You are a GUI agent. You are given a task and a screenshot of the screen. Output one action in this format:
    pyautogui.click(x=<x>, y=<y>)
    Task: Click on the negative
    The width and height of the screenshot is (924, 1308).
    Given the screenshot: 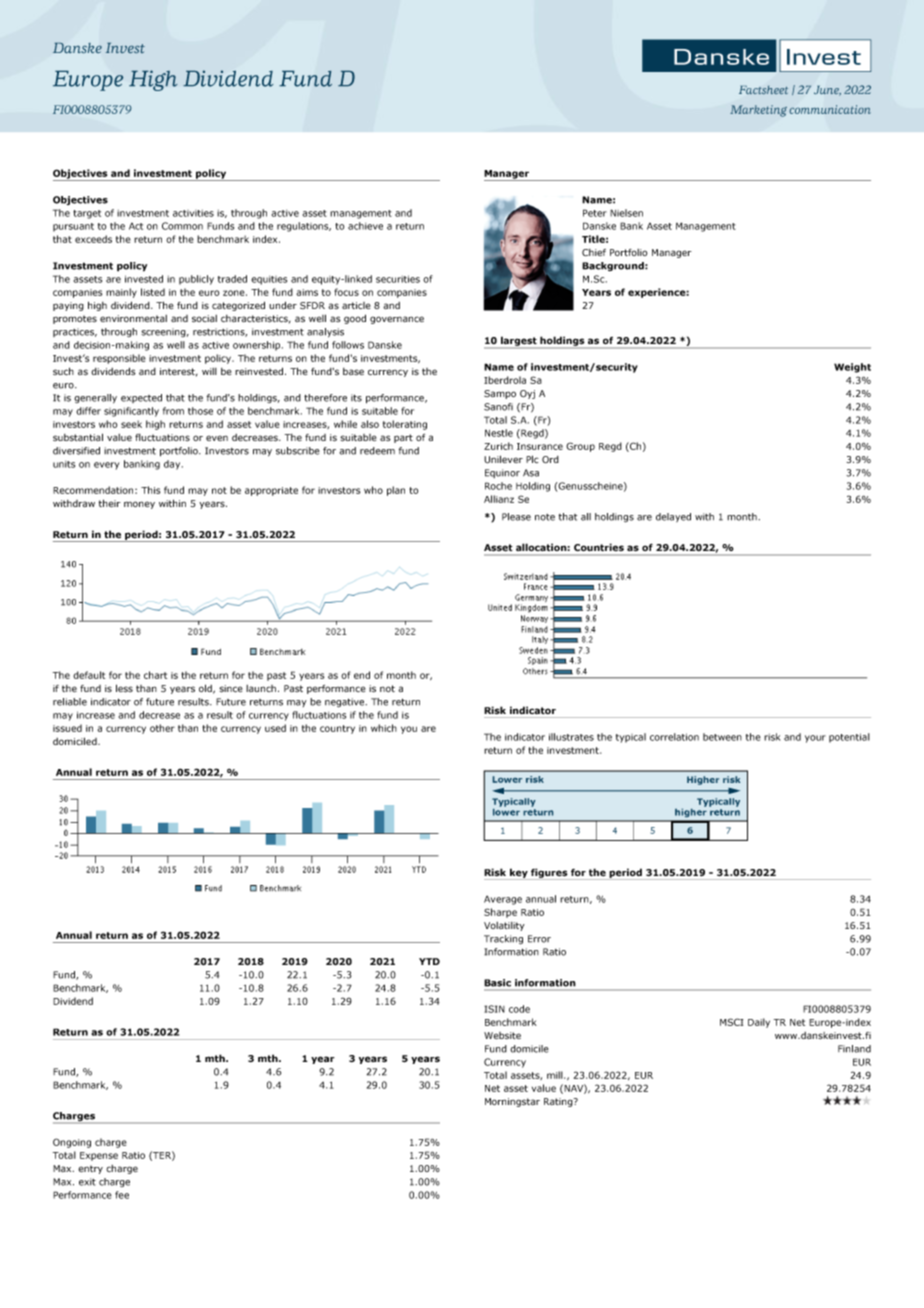 What is the action you would take?
    pyautogui.click(x=346, y=703)
